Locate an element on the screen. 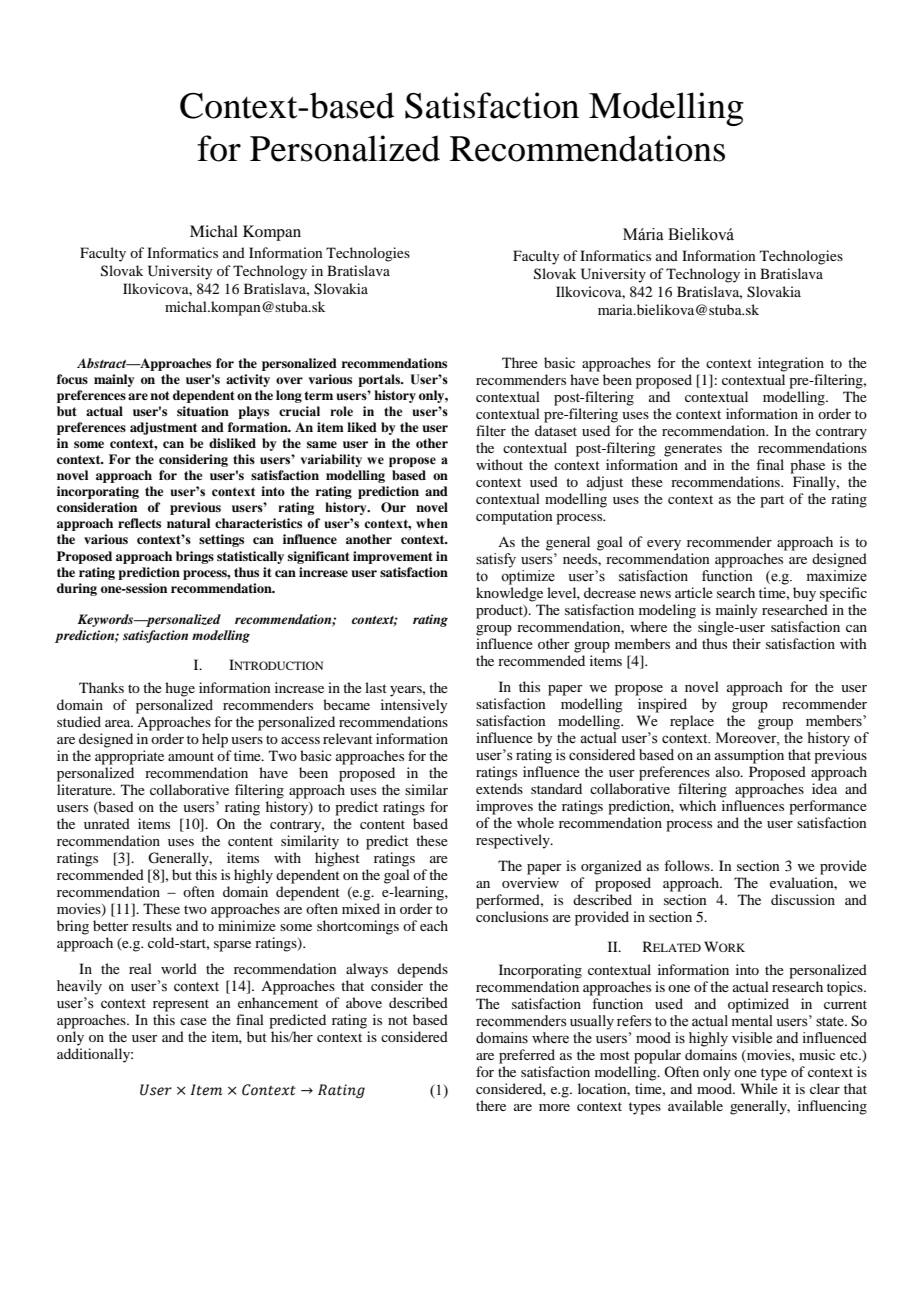  While is located at coordinates (759, 1088).
